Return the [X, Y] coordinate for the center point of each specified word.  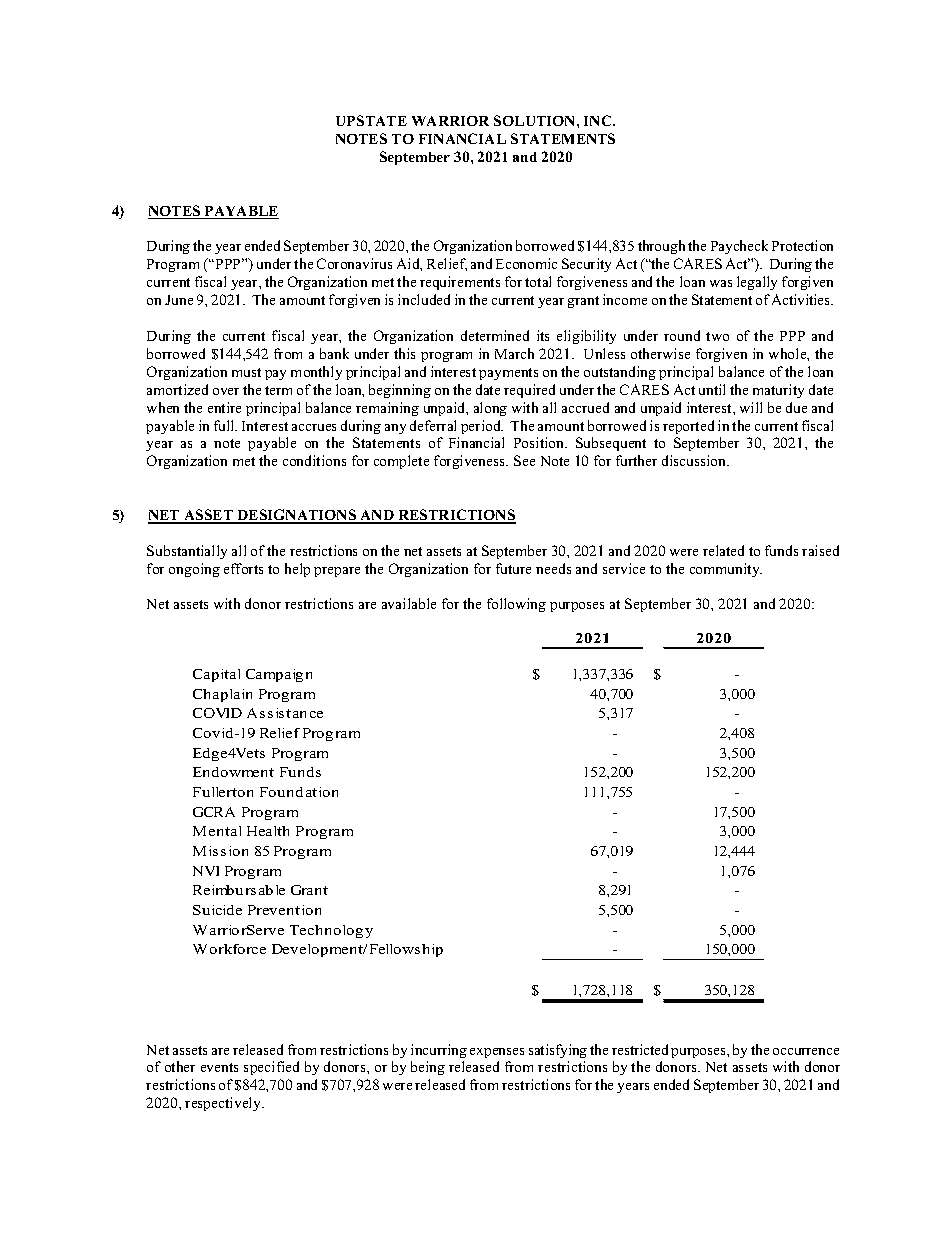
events [219, 1067]
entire [224, 407]
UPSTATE [371, 120]
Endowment [233, 772]
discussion [695, 460]
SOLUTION [536, 120]
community [726, 570]
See [524, 460]
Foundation [299, 792]
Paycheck [739, 247]
